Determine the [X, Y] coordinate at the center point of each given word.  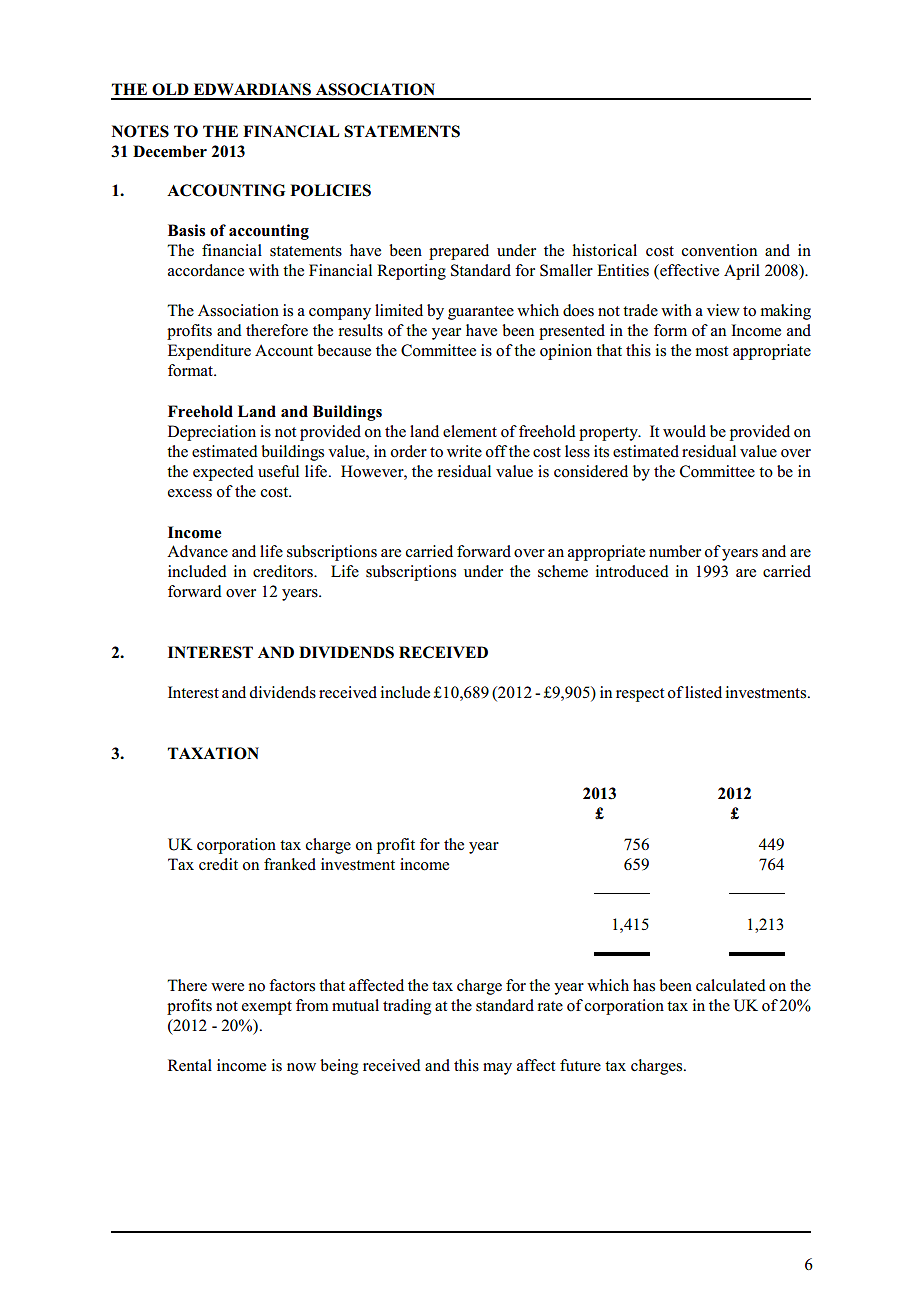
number [675, 551]
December [170, 151]
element [470, 431]
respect [640, 695]
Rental [190, 1065]
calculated [731, 985]
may [497, 1069]
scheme [563, 571]
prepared [459, 252]
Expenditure [209, 352]
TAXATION [213, 753]
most [712, 351]
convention [719, 250]
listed [703, 692]
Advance [197, 551]
